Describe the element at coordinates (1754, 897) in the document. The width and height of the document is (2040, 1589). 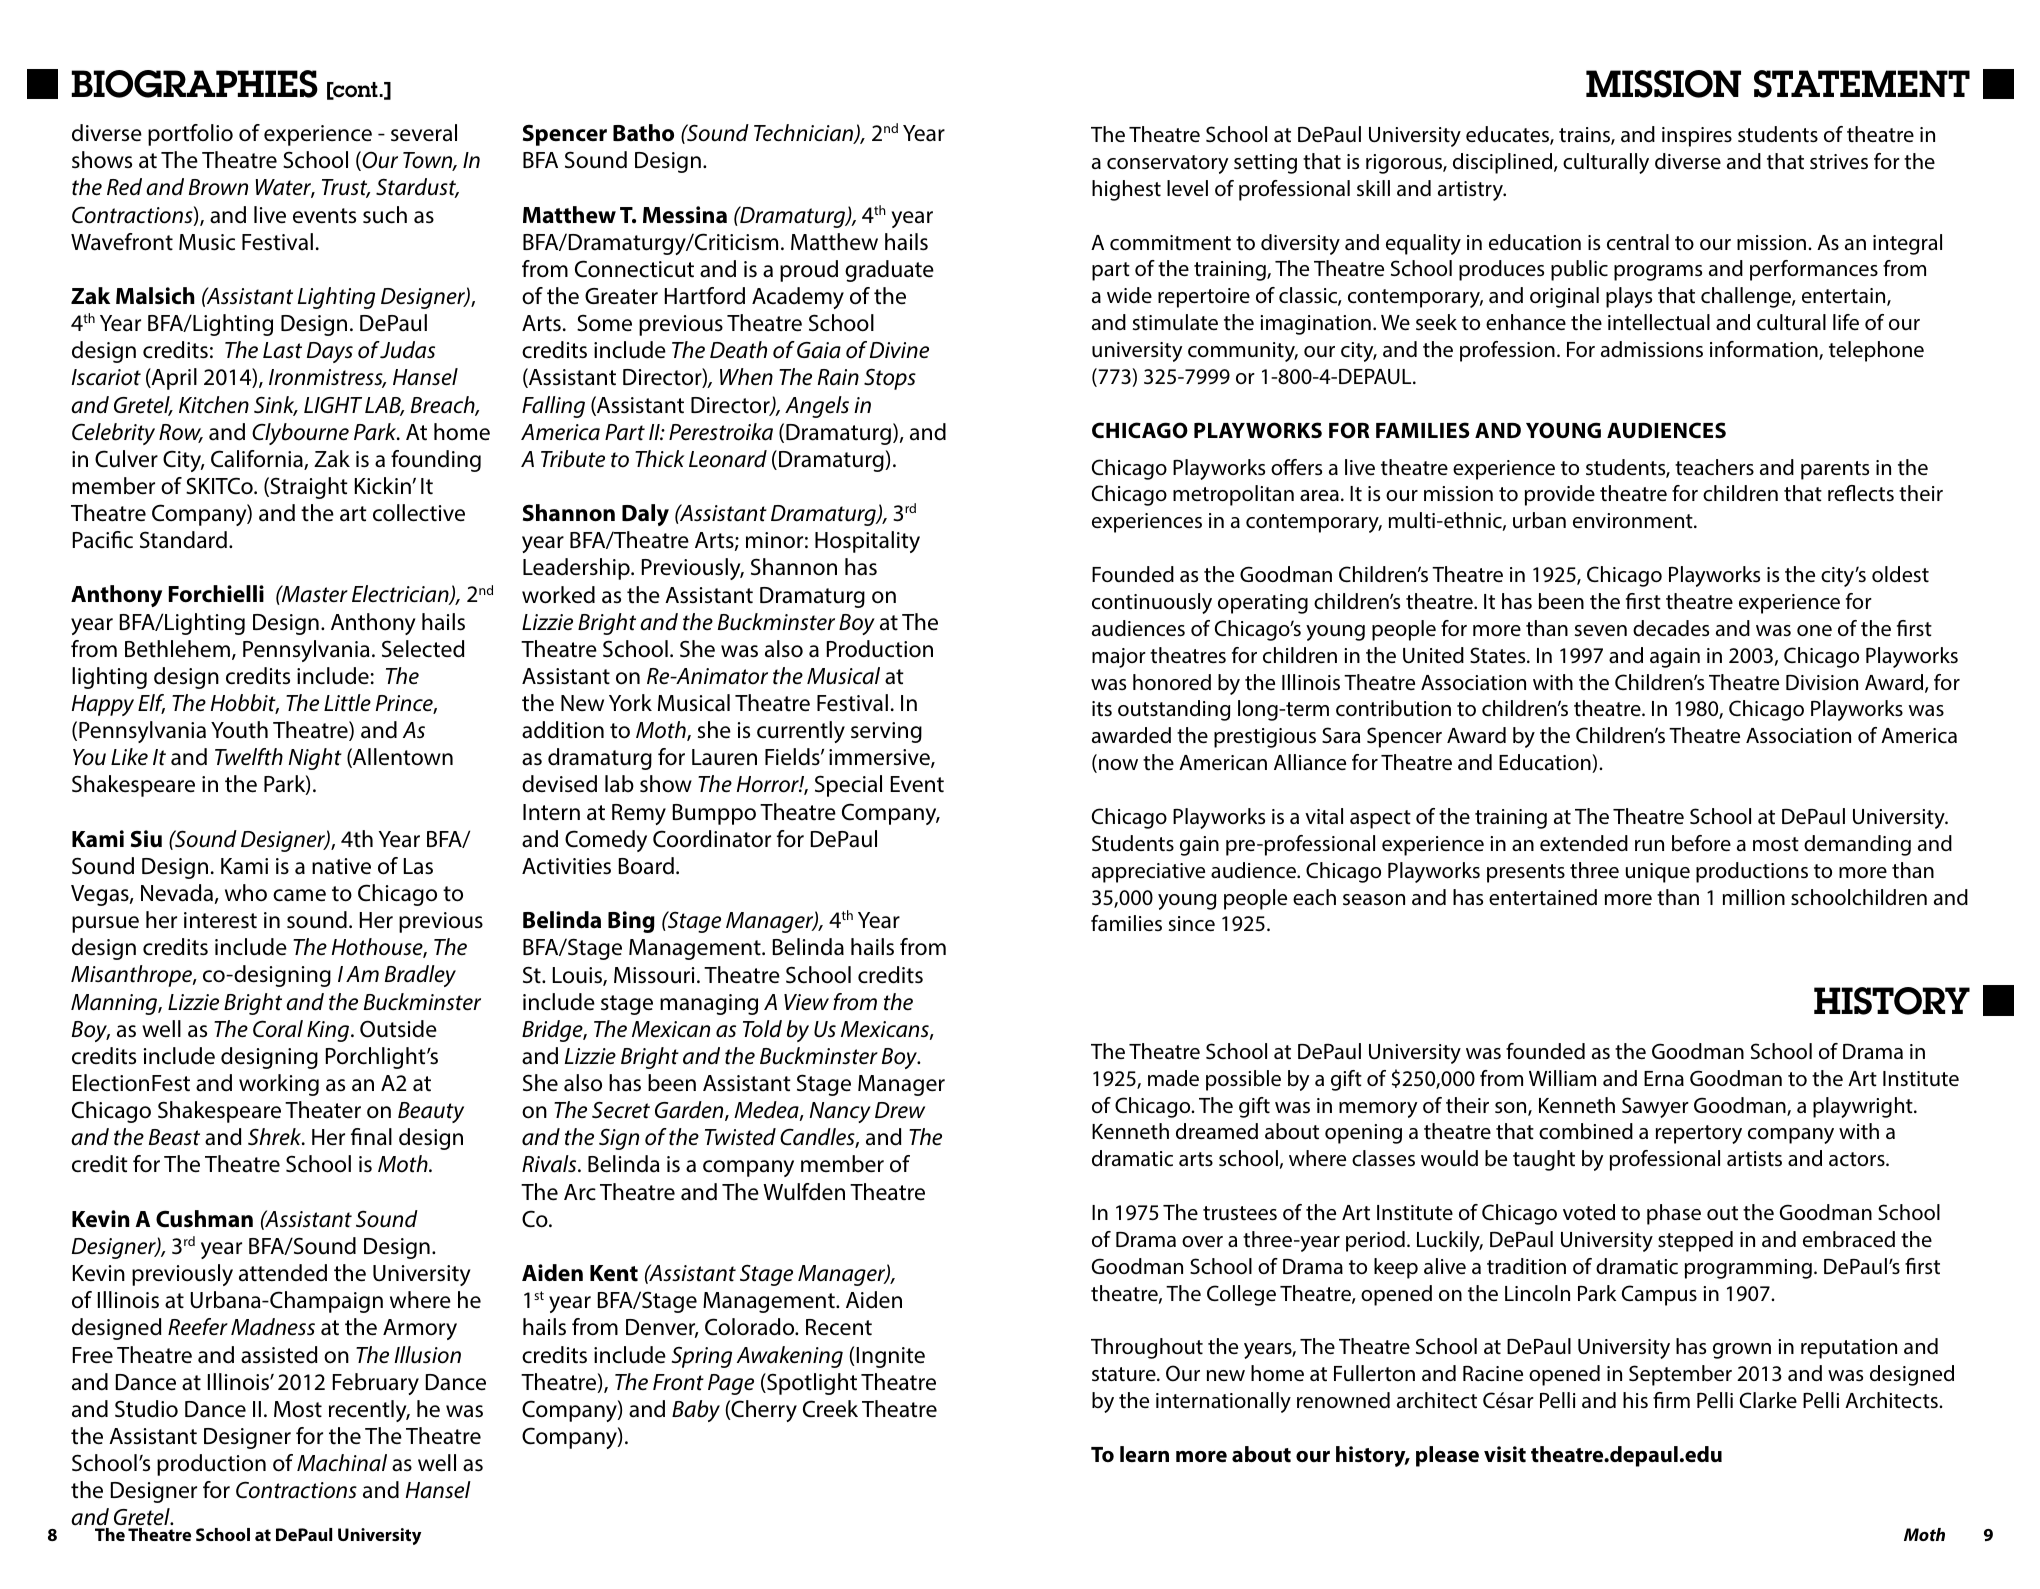
I see `million` at that location.
